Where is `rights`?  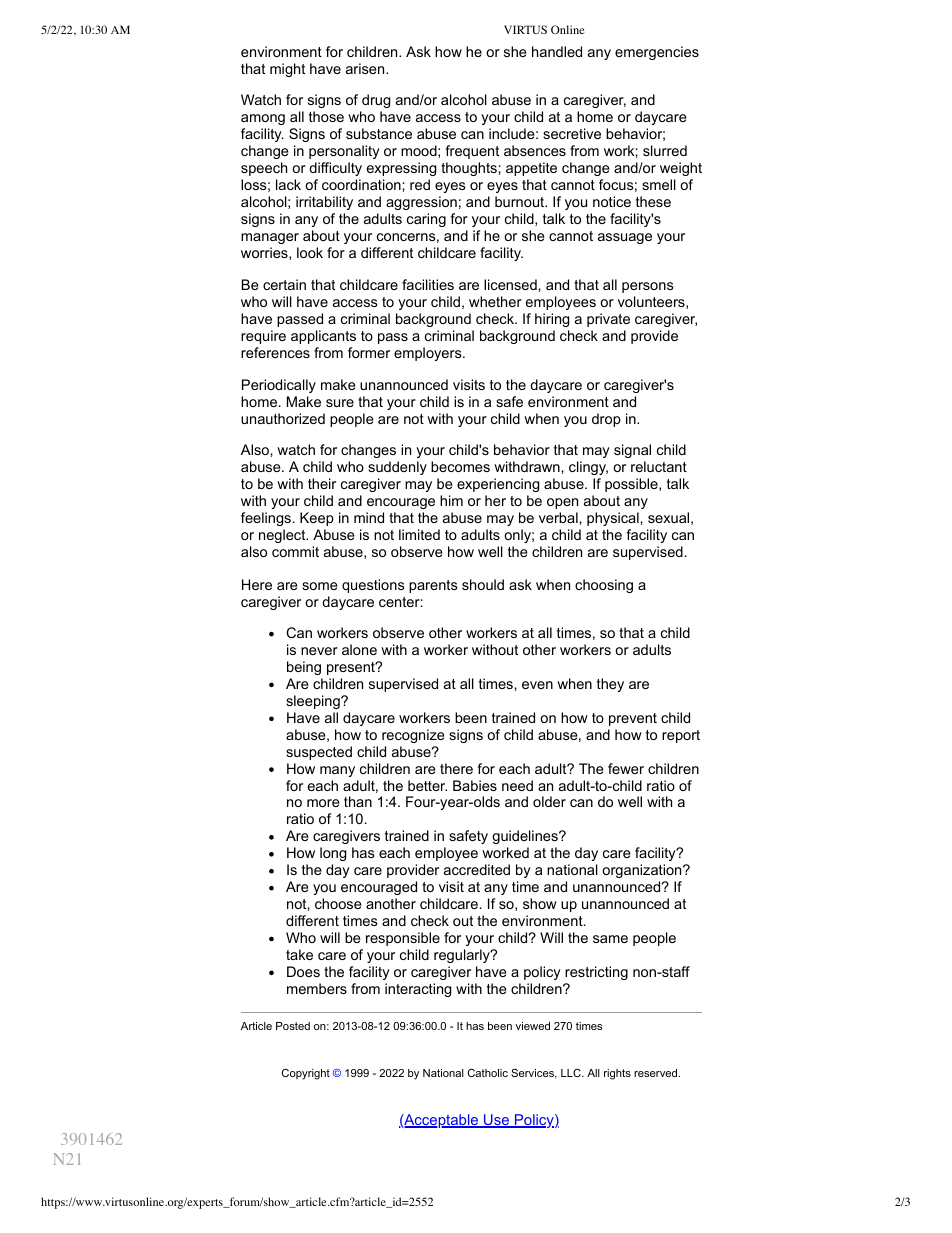 rights is located at coordinates (617, 1074).
